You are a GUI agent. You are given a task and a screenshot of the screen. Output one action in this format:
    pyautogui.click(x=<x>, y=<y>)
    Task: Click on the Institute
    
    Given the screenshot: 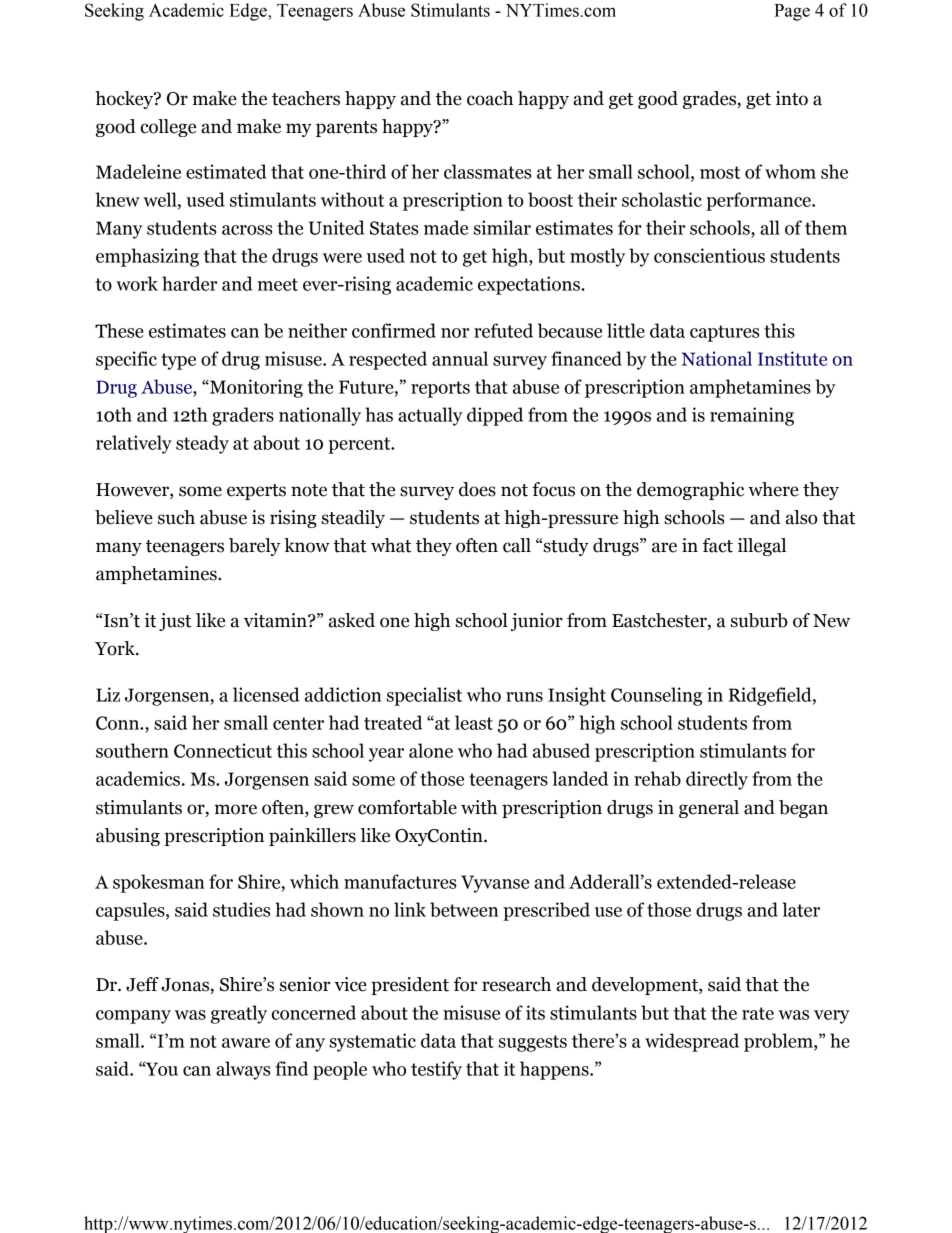 What is the action you would take?
    pyautogui.click(x=792, y=358)
